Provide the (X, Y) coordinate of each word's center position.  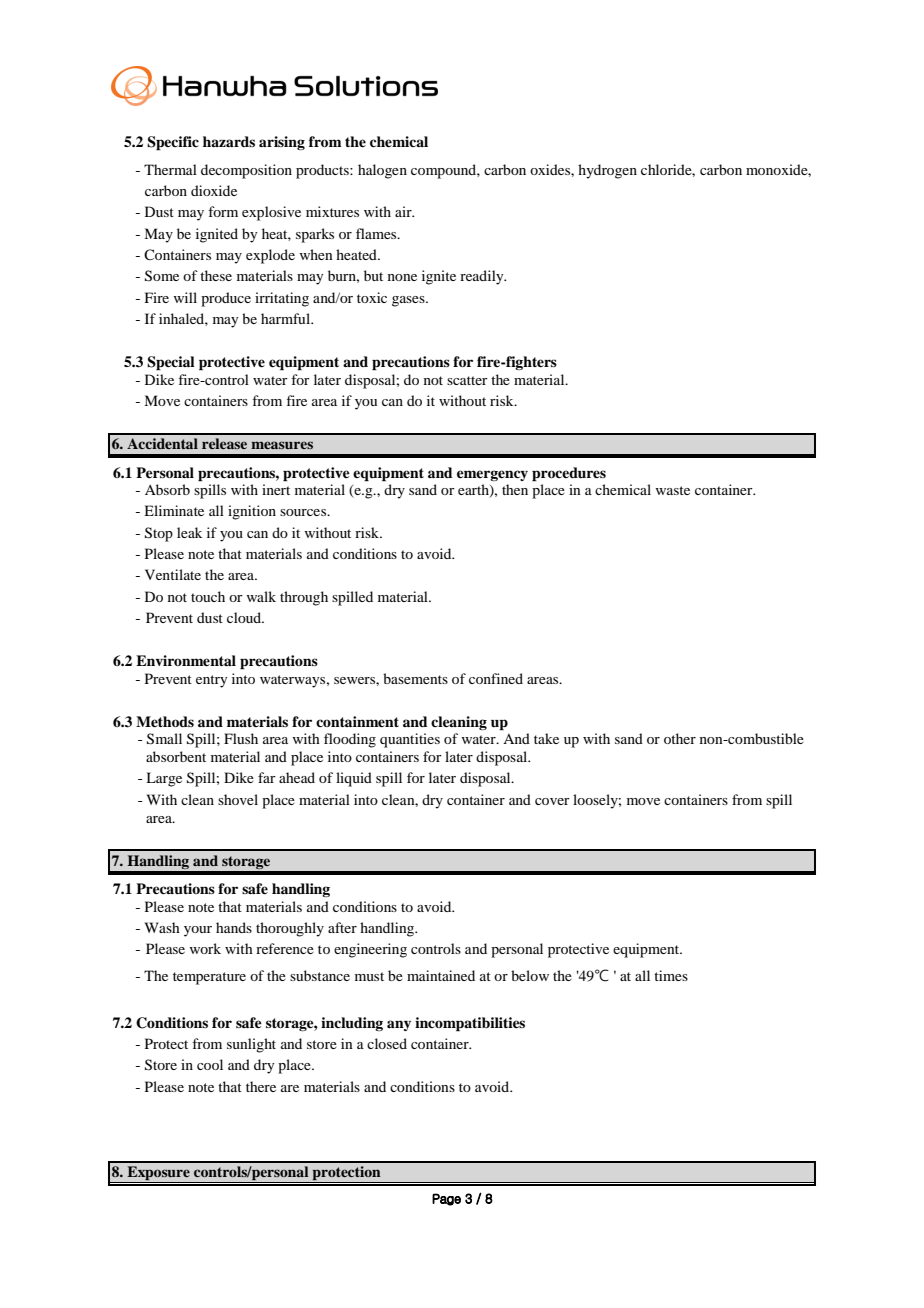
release (224, 443)
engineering (370, 950)
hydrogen (607, 171)
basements (415, 678)
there (261, 1086)
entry (211, 681)
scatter (467, 380)
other (680, 738)
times (671, 975)
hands (234, 927)
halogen (382, 171)
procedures (569, 474)
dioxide (214, 190)
